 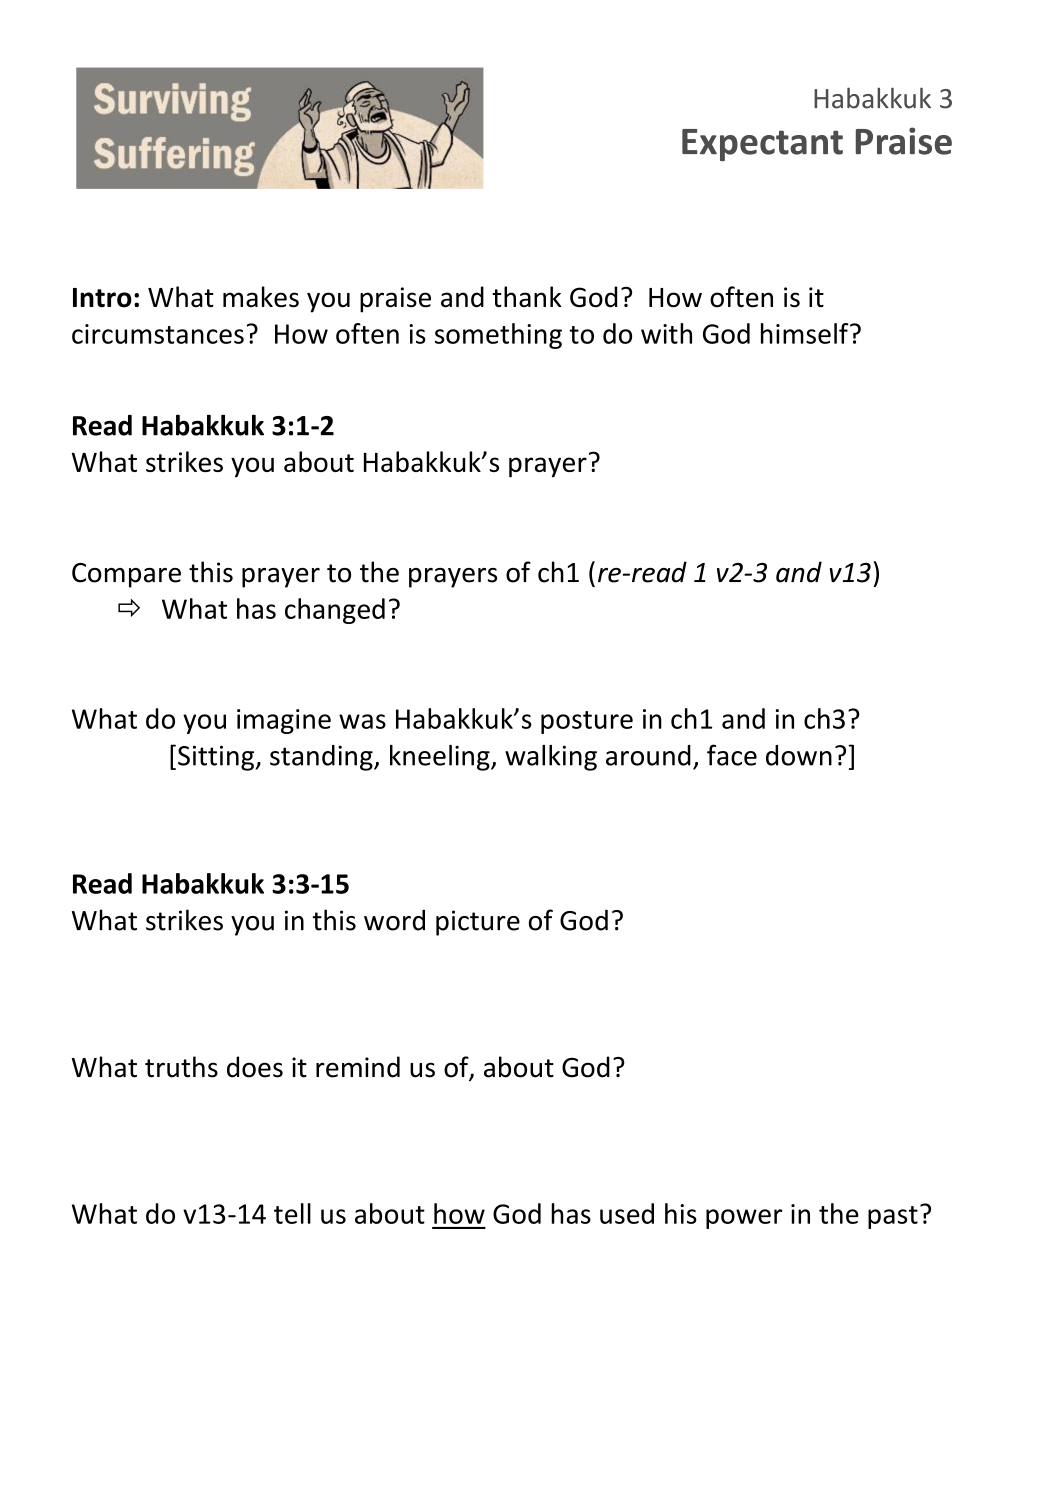 I want to click on picture, so click(x=478, y=923).
